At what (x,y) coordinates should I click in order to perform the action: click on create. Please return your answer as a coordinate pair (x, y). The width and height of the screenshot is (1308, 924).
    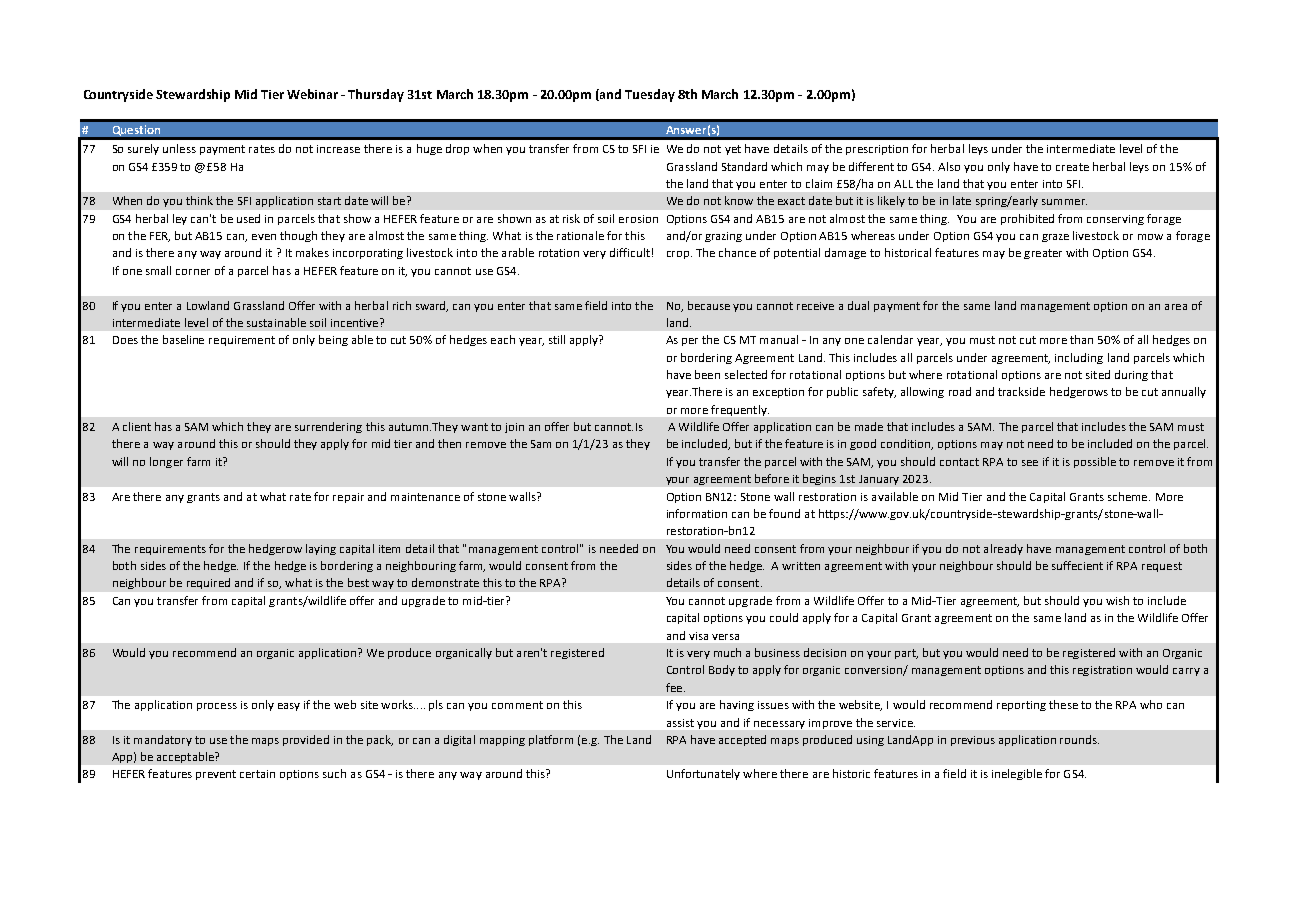
    Looking at the image, I should click on (1072, 167).
